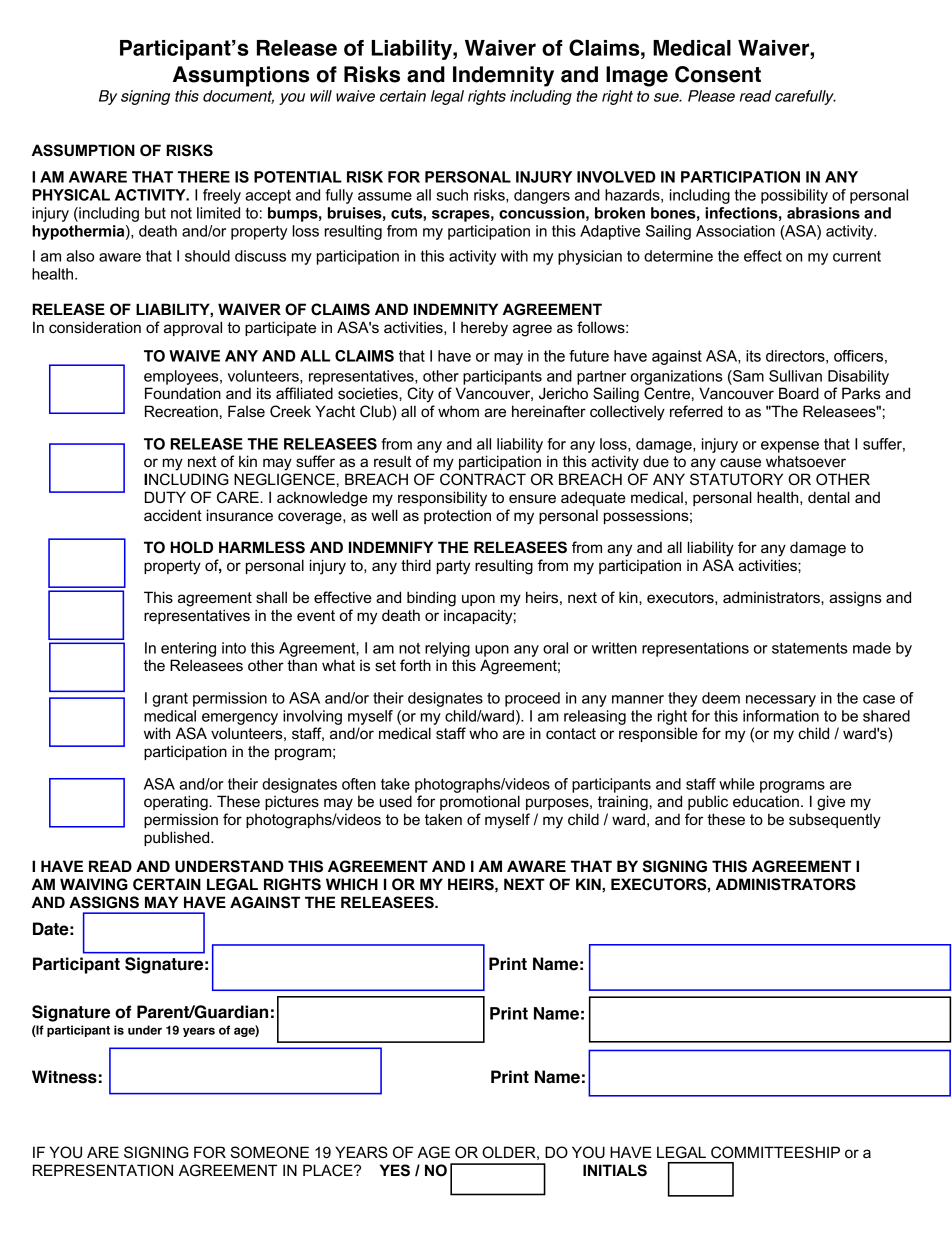 Image resolution: width=952 pixels, height=1233 pixels. I want to click on INITIALS, so click(615, 1170).
